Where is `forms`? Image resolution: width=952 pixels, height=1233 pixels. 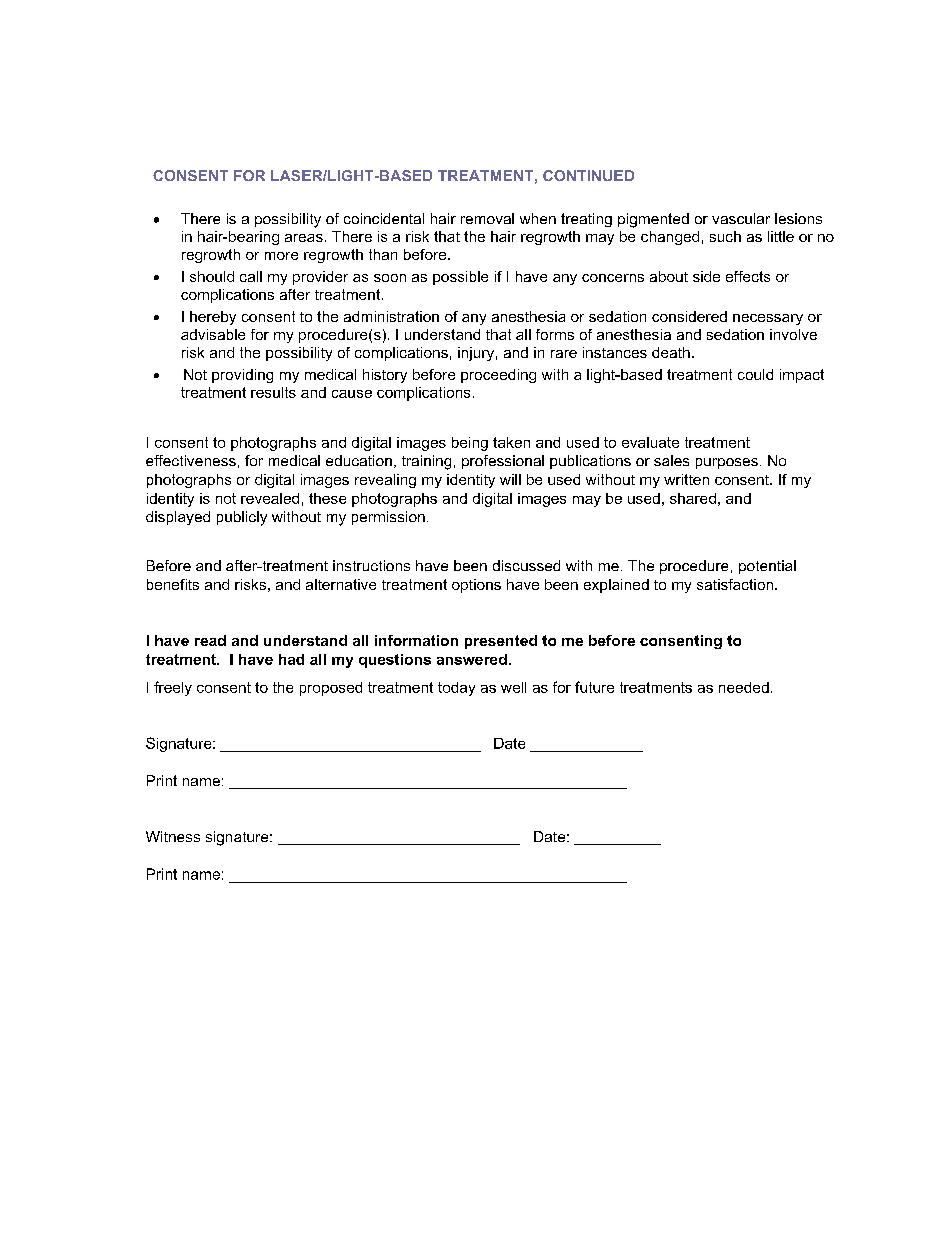
forms is located at coordinates (555, 334).
